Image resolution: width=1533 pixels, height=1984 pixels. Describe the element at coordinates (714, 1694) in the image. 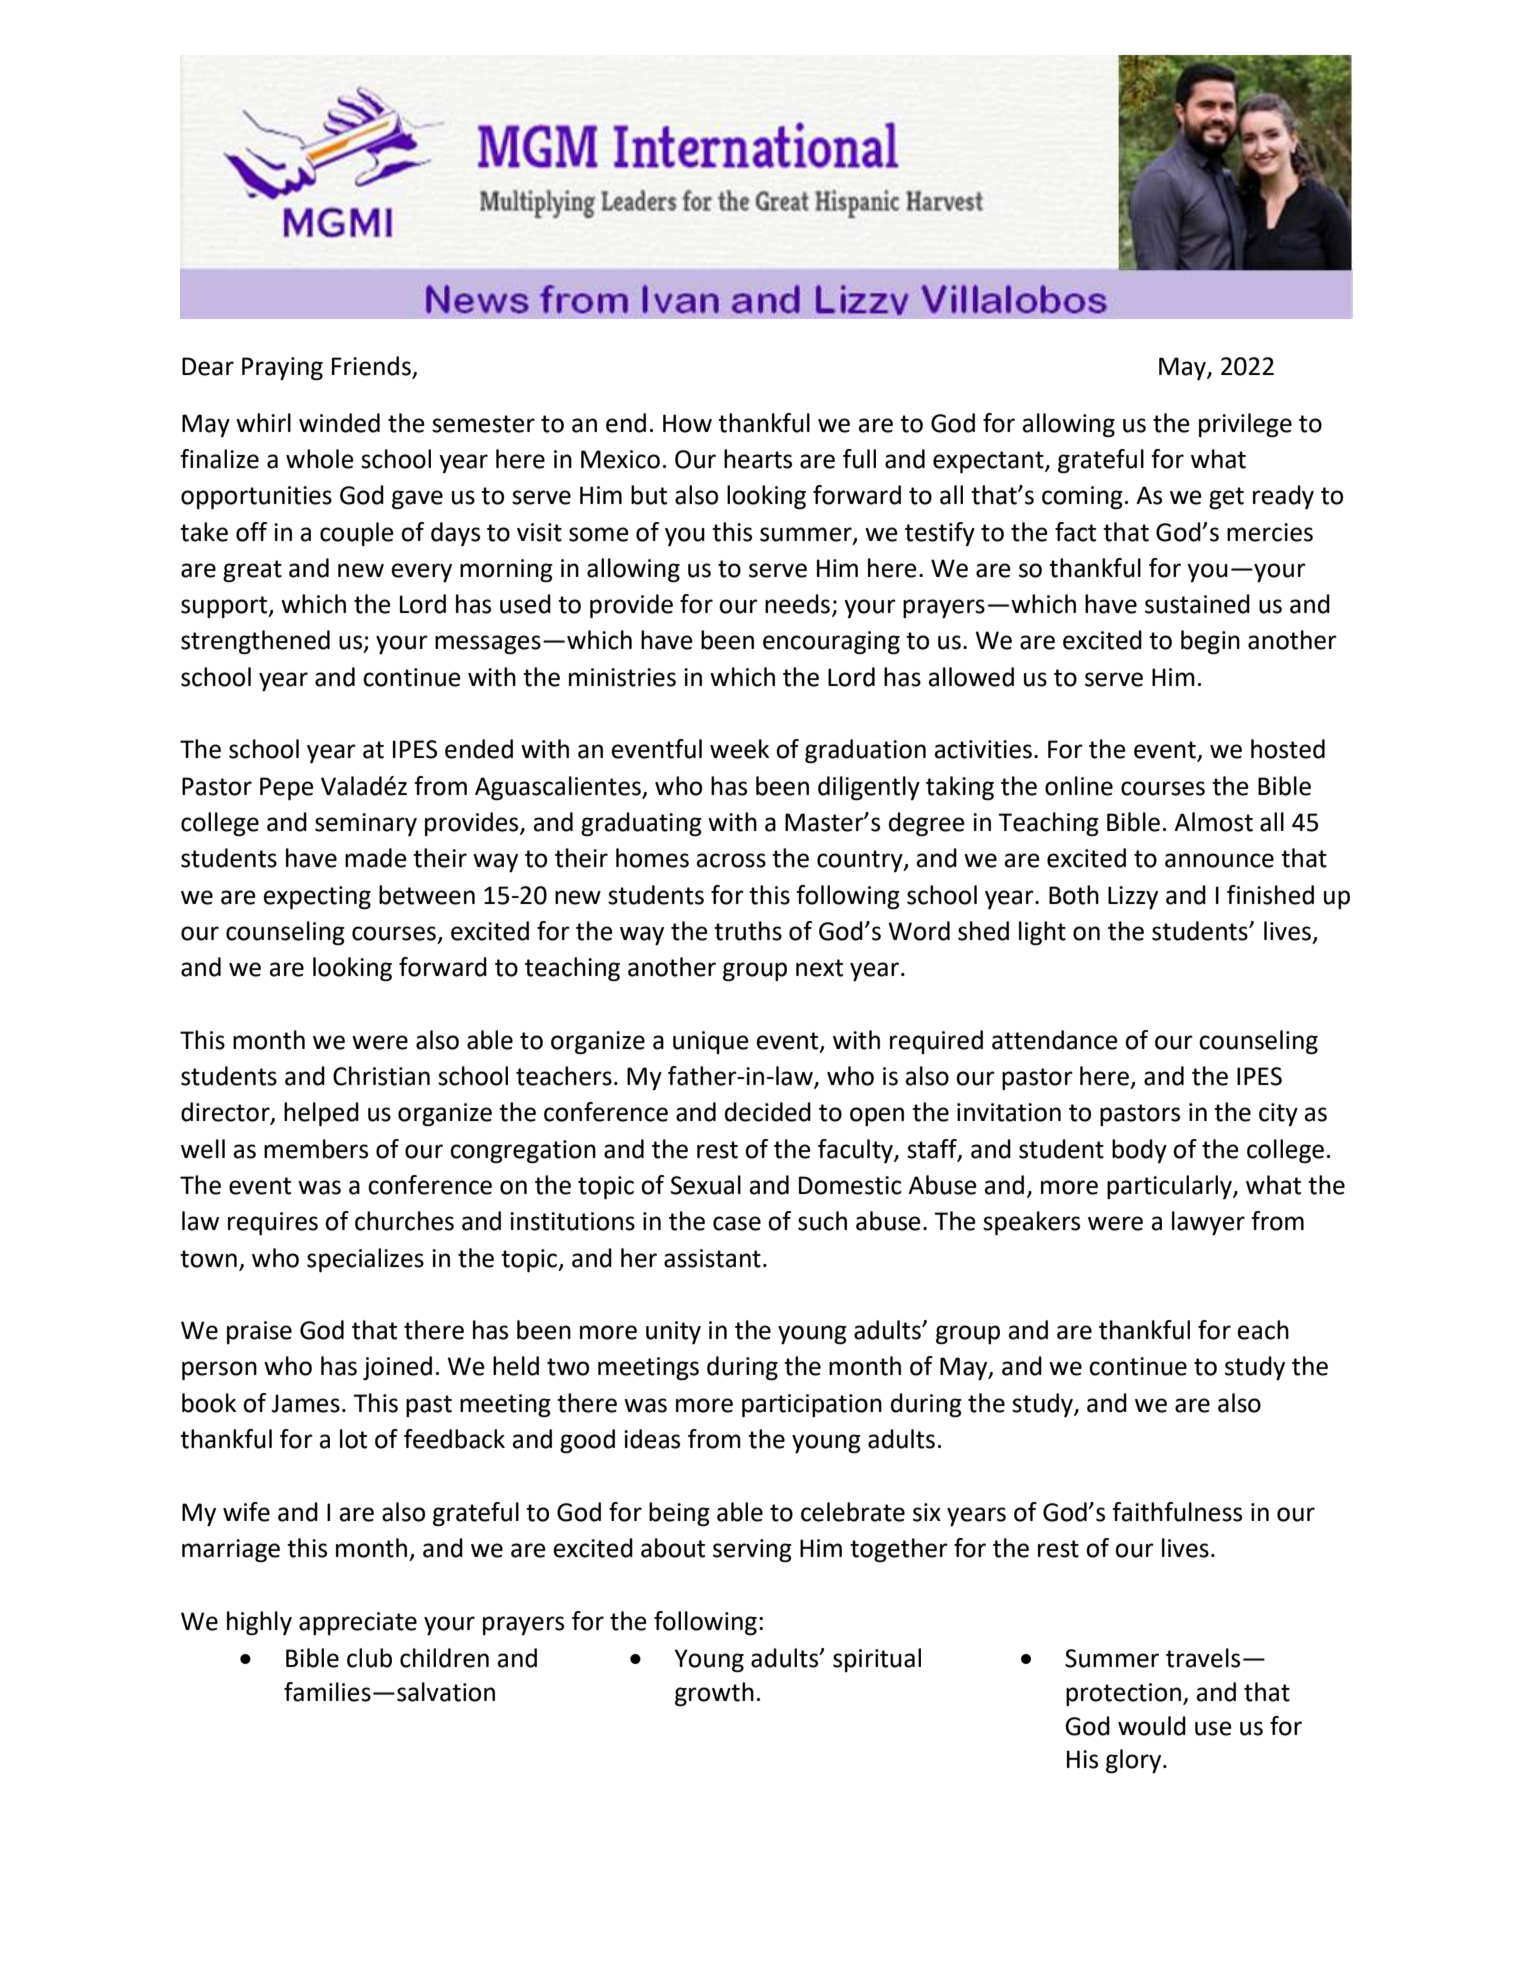

I see `growth` at that location.
